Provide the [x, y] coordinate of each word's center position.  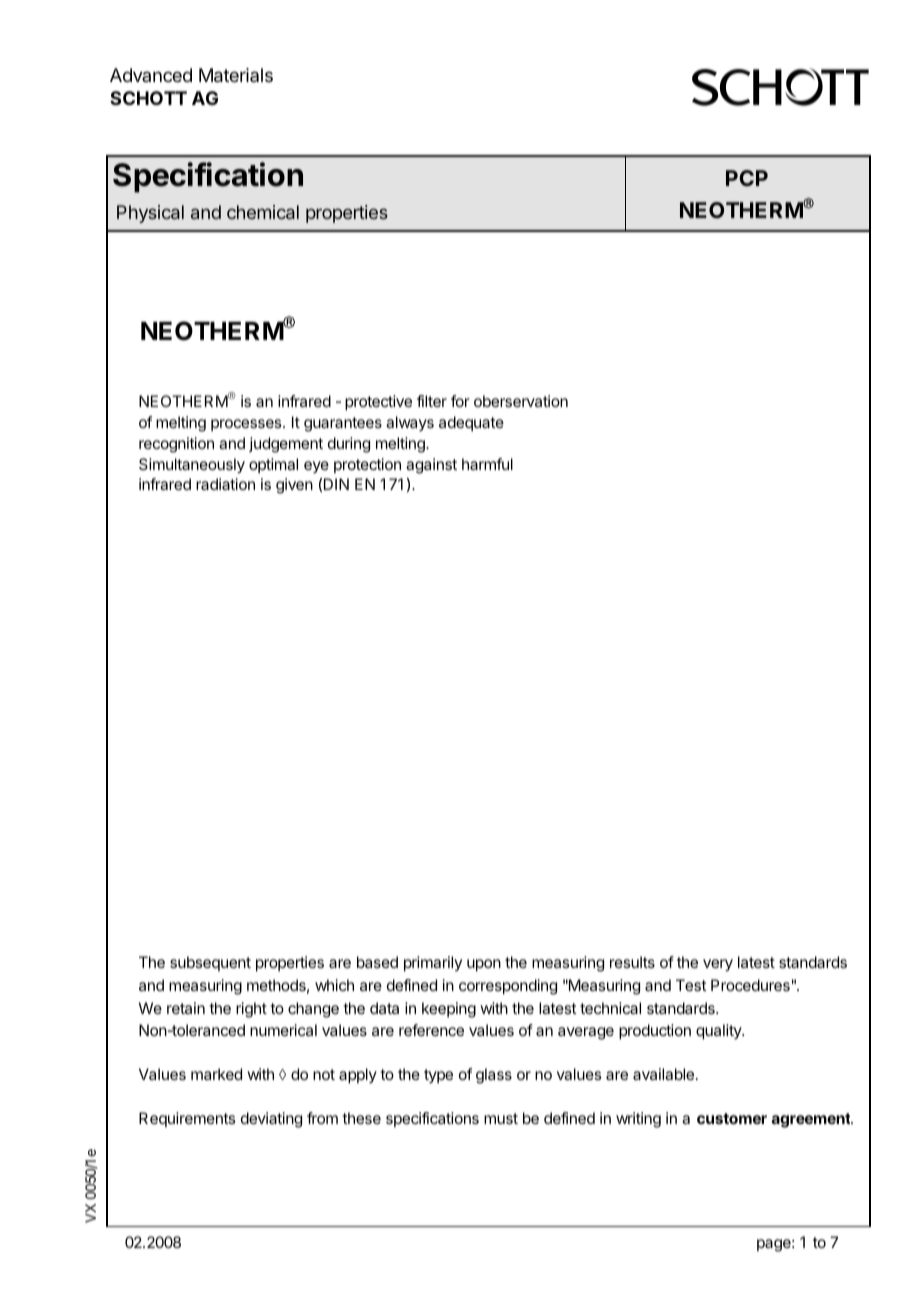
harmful [487, 464]
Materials [236, 75]
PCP [747, 178]
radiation [225, 484]
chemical [263, 212]
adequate [471, 423]
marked [216, 1074]
